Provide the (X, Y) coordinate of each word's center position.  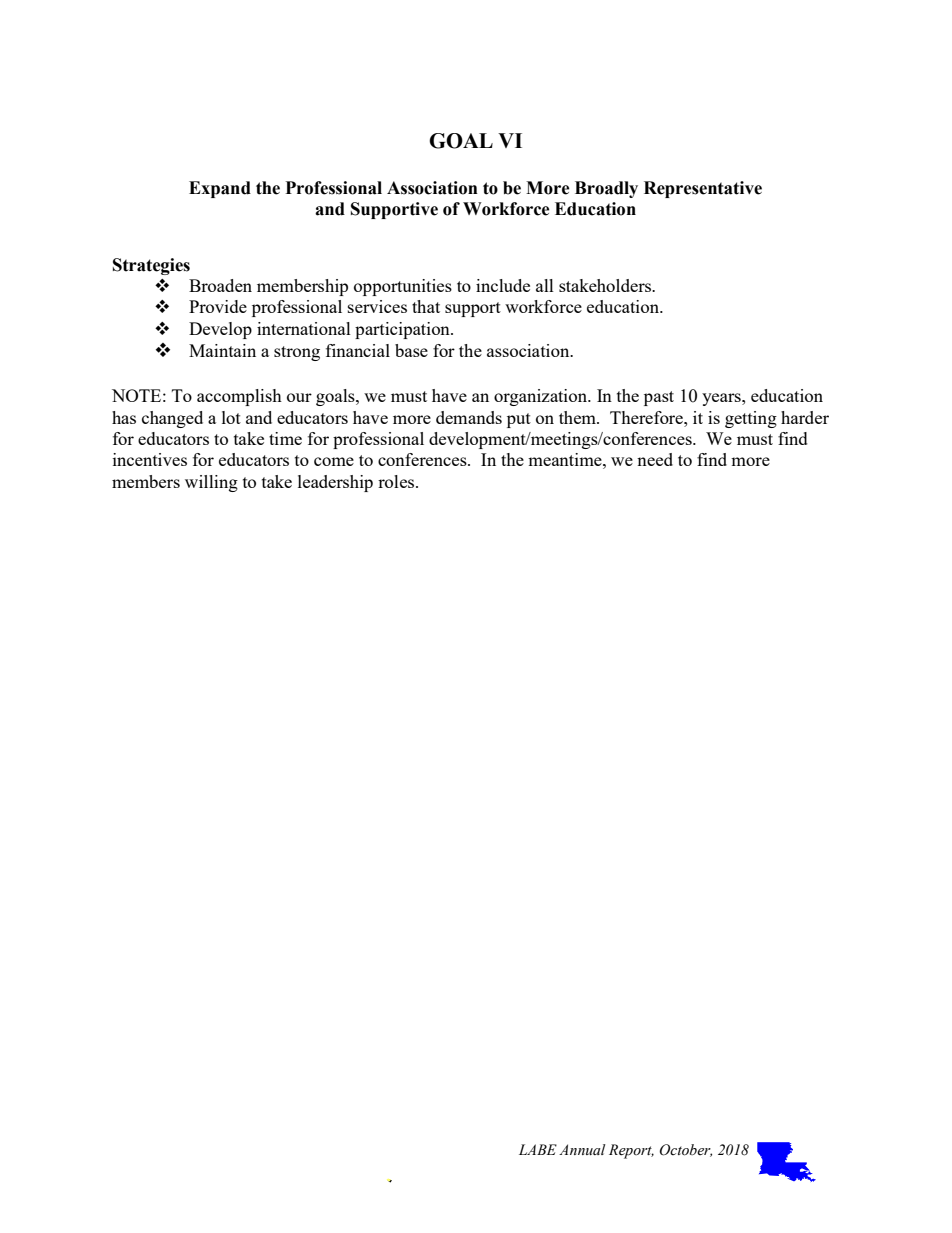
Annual (582, 1149)
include (503, 285)
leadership (335, 483)
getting (751, 419)
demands (469, 417)
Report (631, 1151)
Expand (220, 189)
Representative (703, 189)
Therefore (647, 417)
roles (397, 481)
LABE (538, 1149)
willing (211, 483)
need (655, 459)
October (686, 1150)
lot (231, 417)
